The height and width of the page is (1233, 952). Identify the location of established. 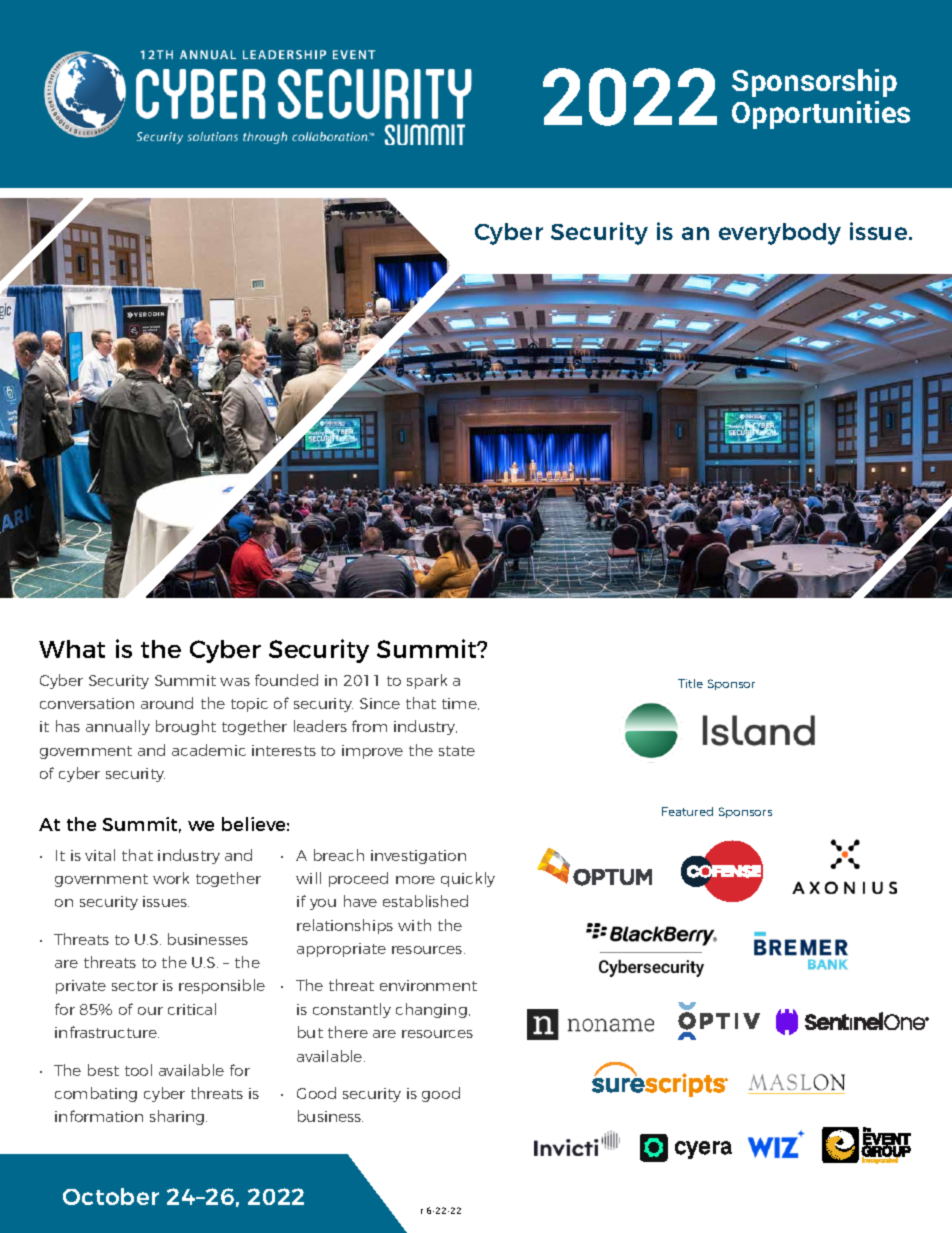
(425, 901).
